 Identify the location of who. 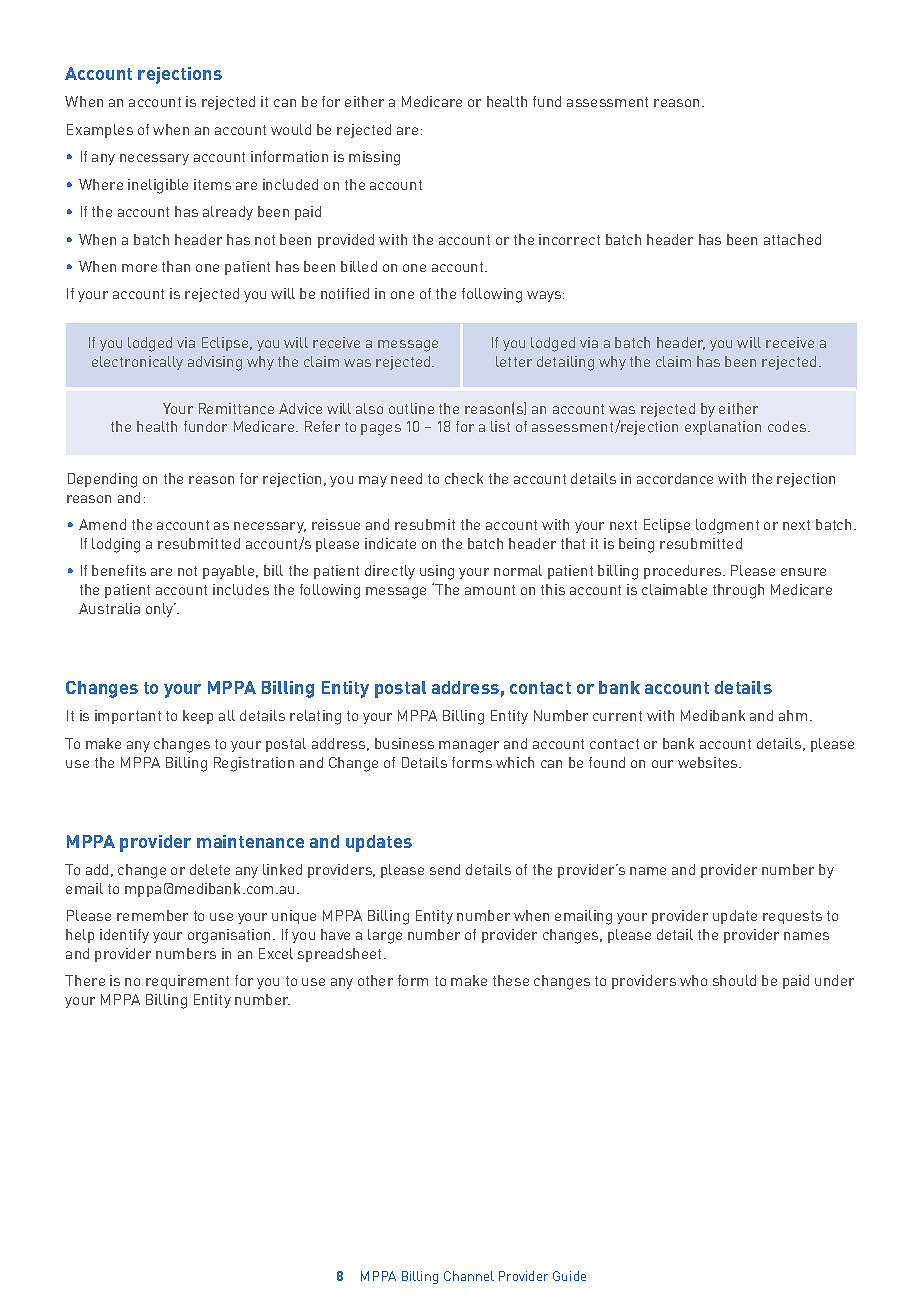
(693, 980).
